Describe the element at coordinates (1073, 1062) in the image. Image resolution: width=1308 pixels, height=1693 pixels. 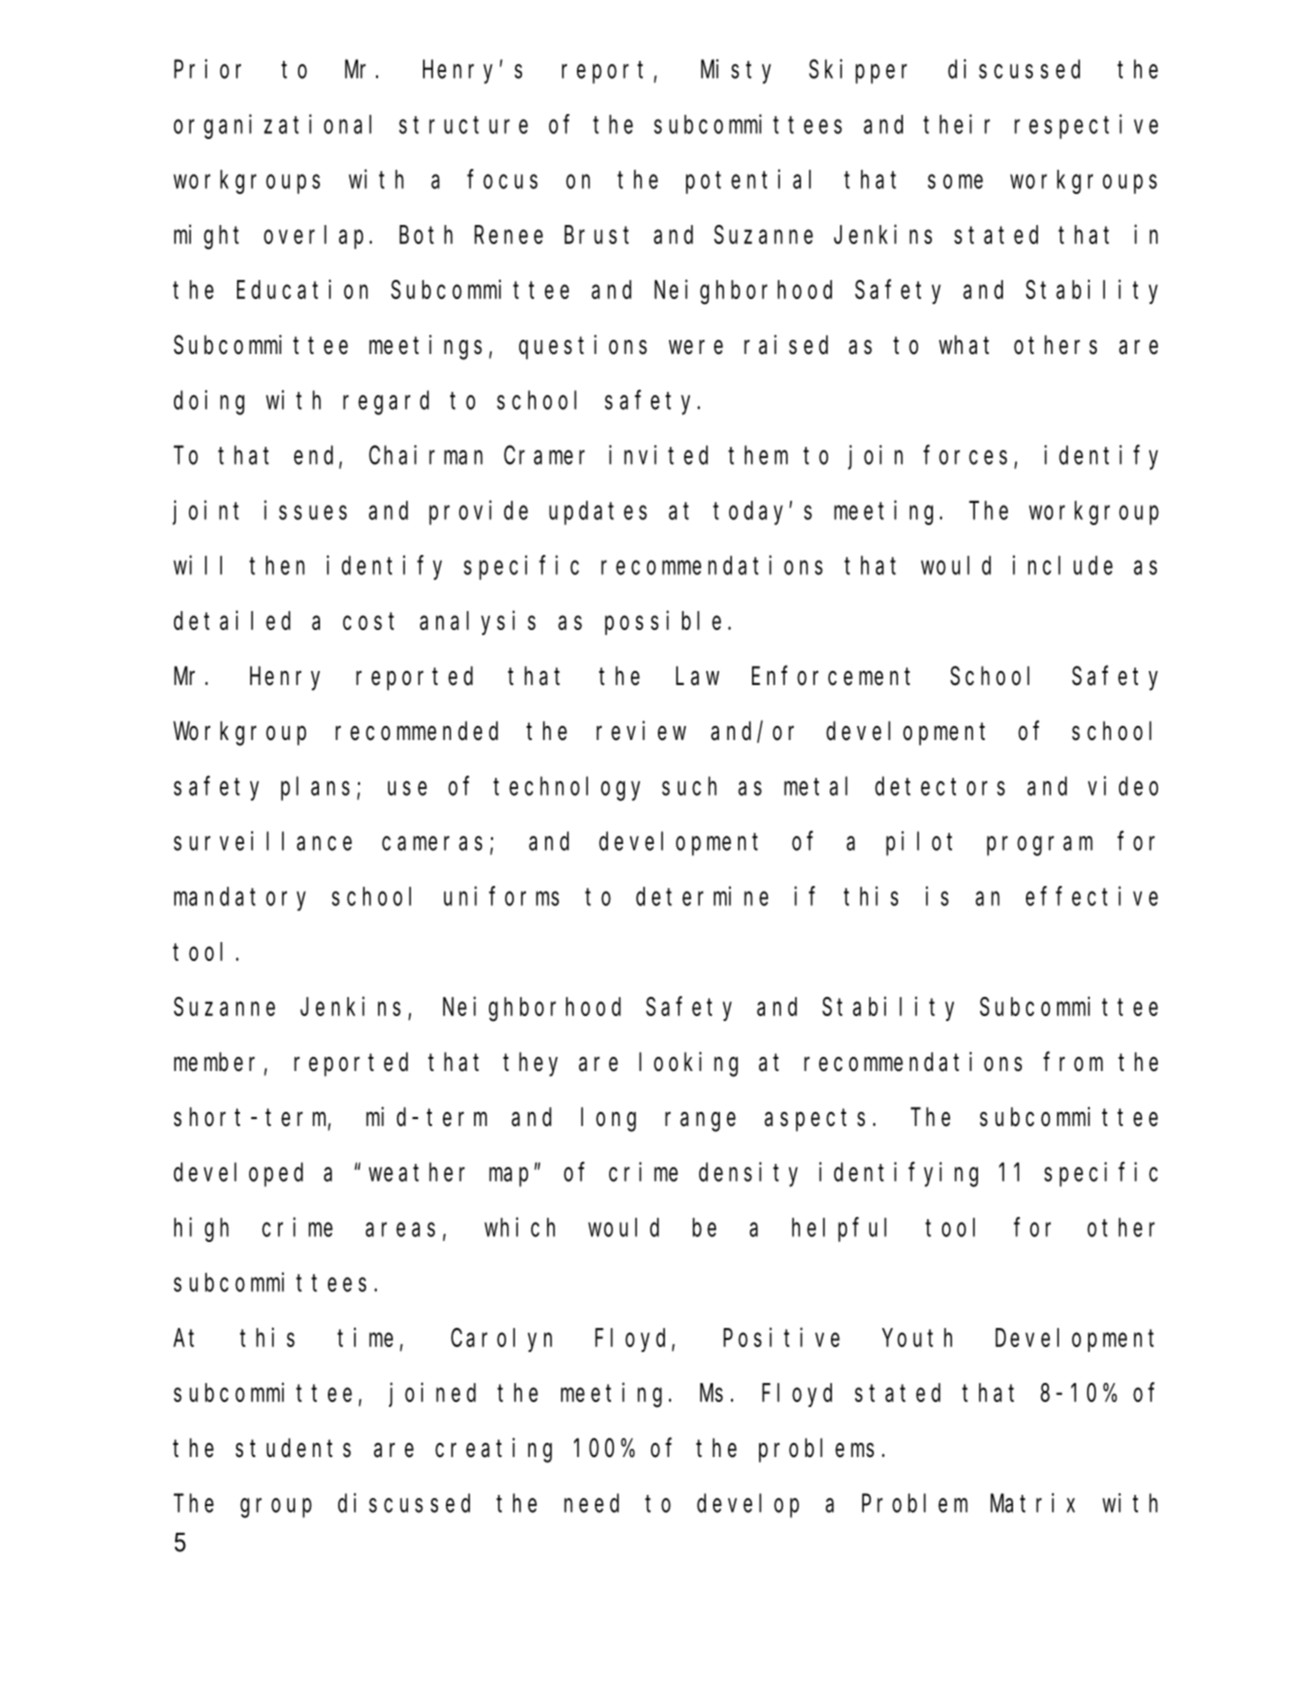
I see `from` at that location.
